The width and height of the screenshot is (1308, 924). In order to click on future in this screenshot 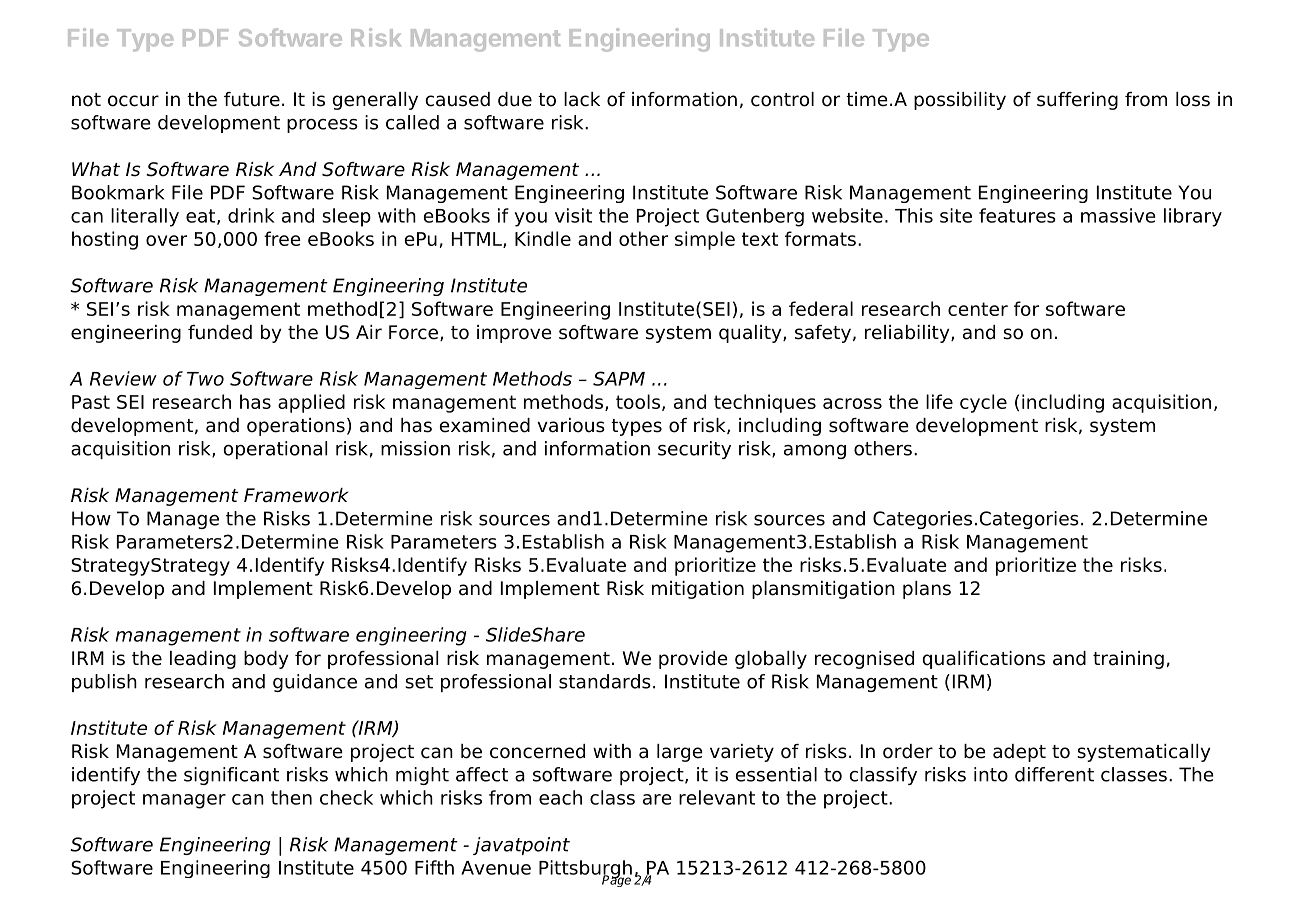, I will do `click(252, 99)`.
